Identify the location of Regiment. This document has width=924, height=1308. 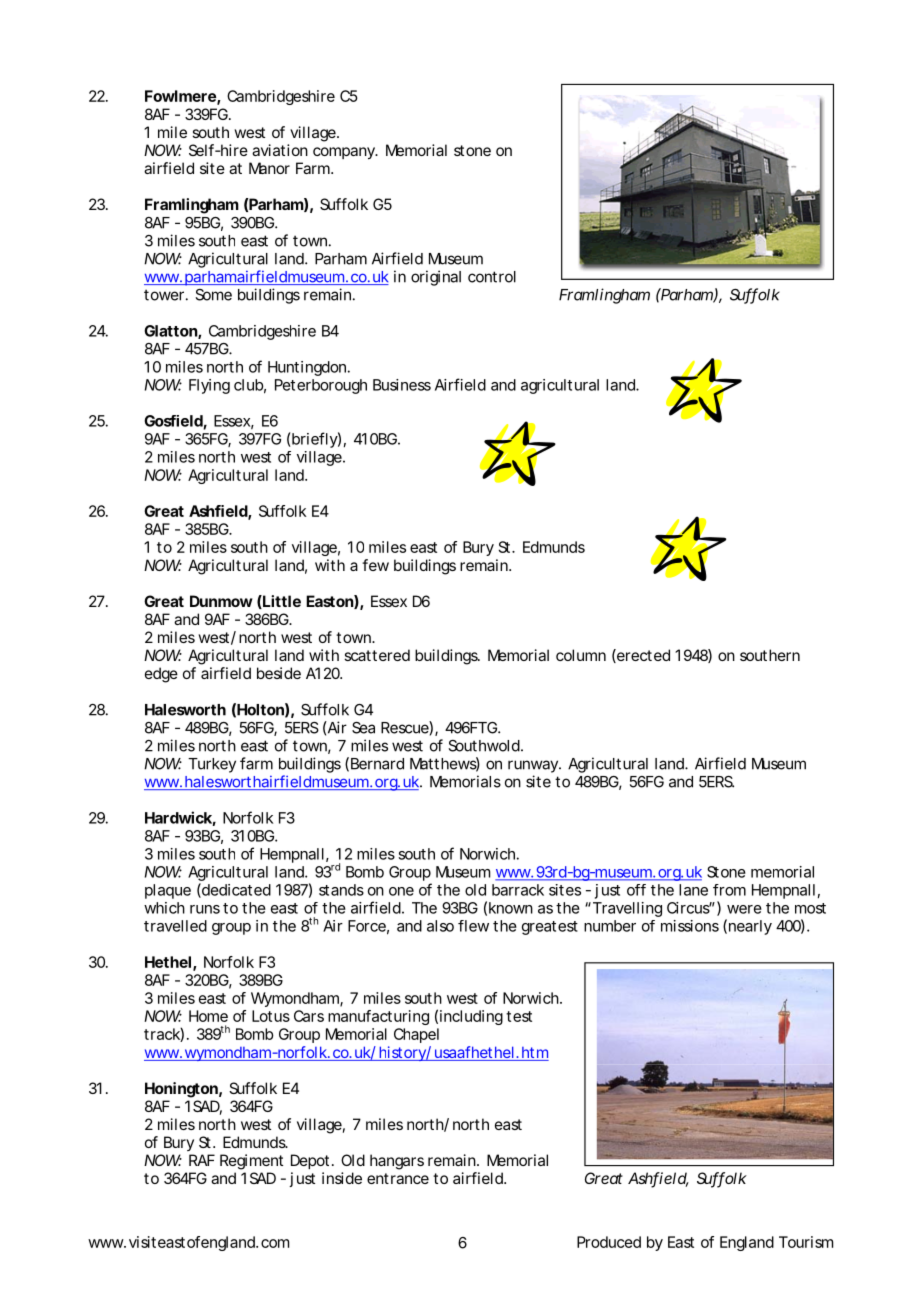
(251, 1162).
